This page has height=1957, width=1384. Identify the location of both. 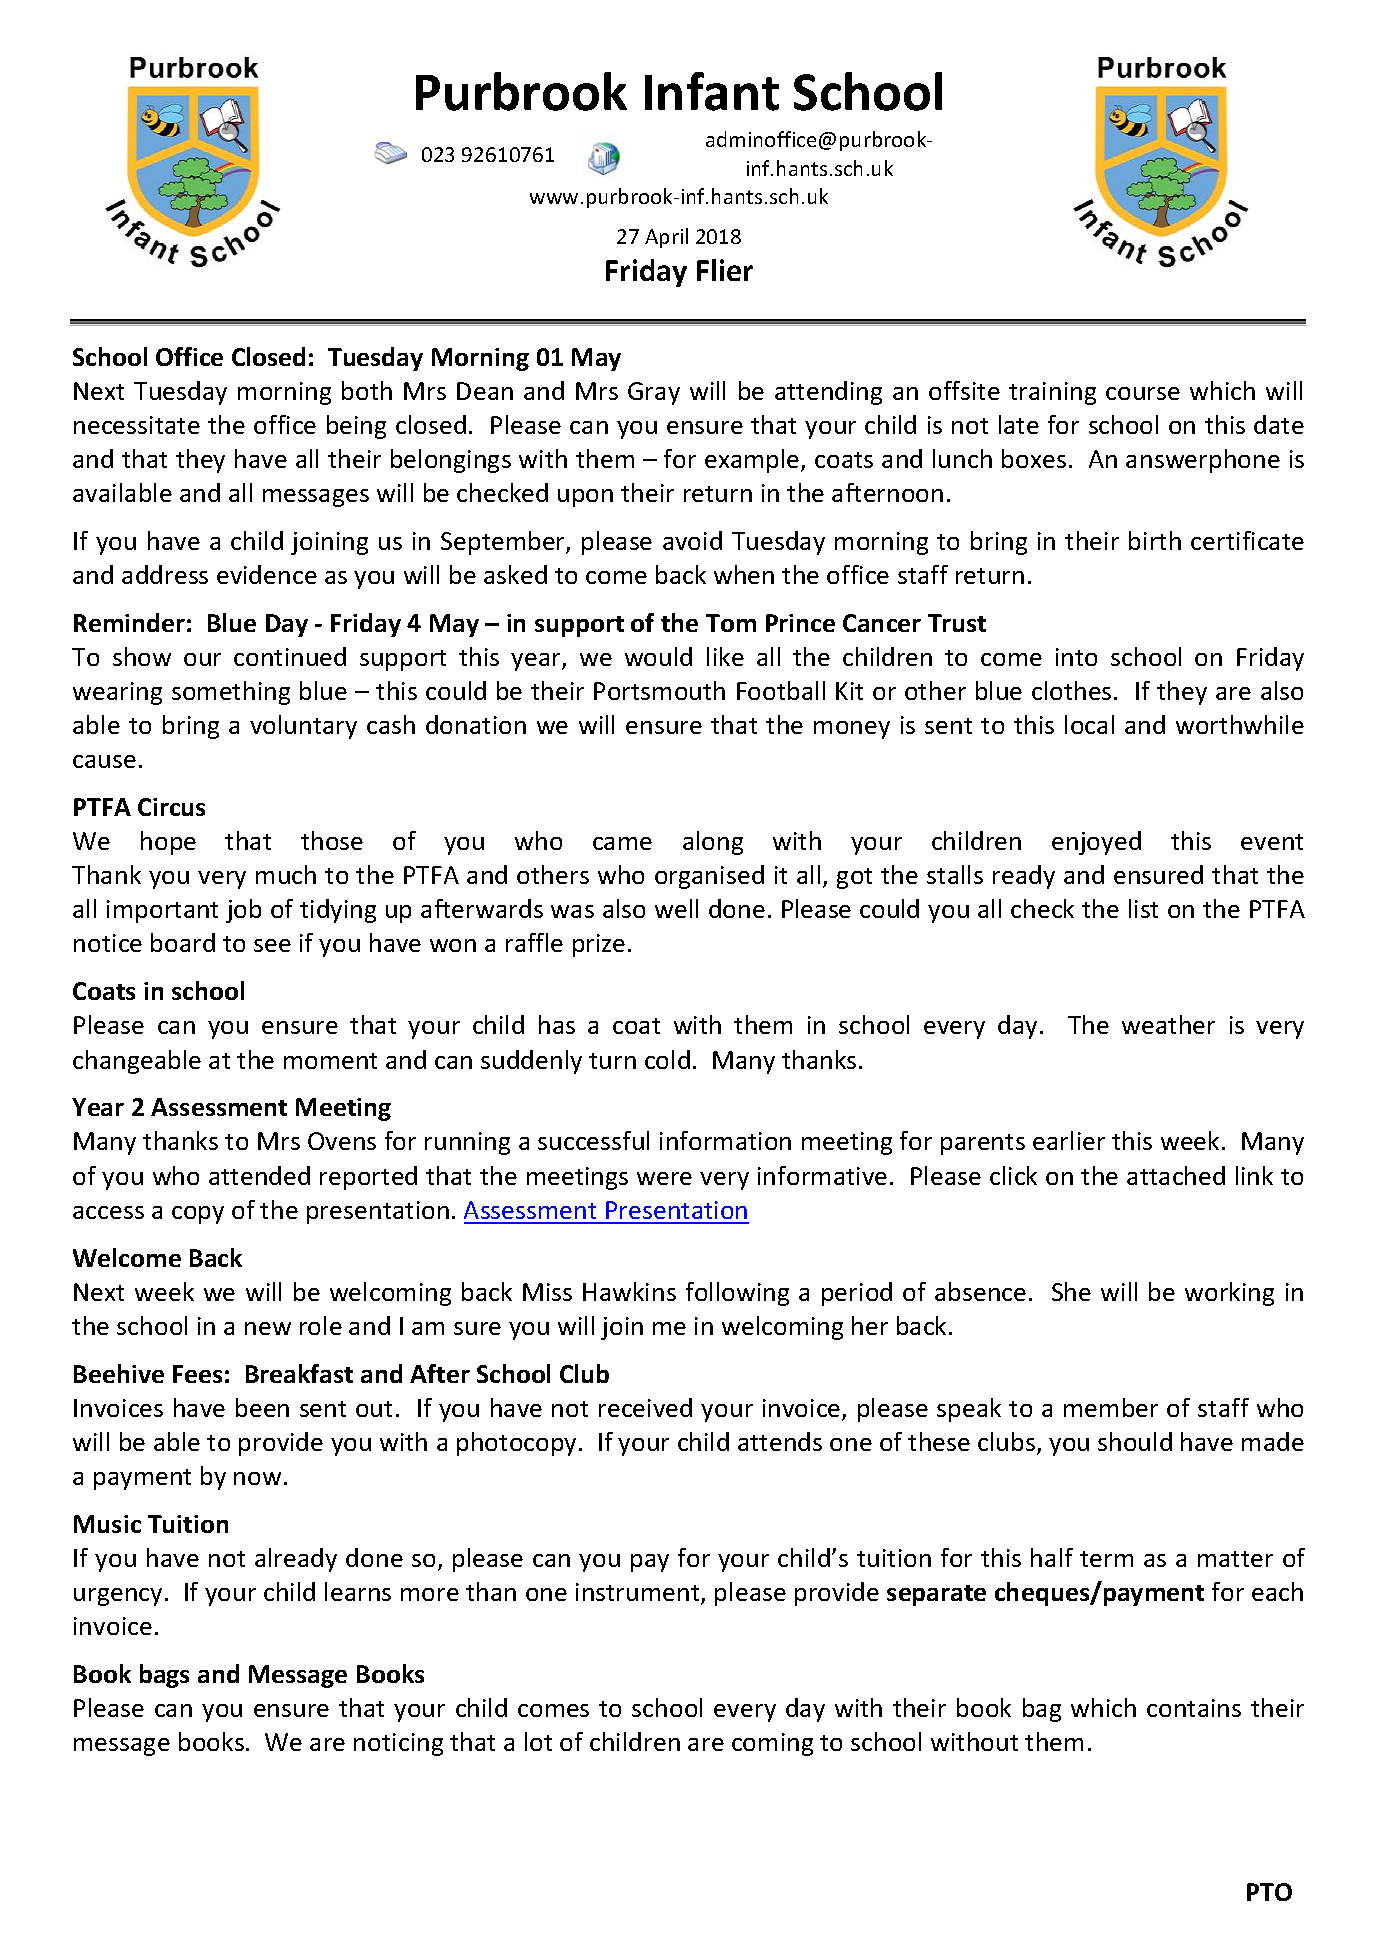
(367, 390).
